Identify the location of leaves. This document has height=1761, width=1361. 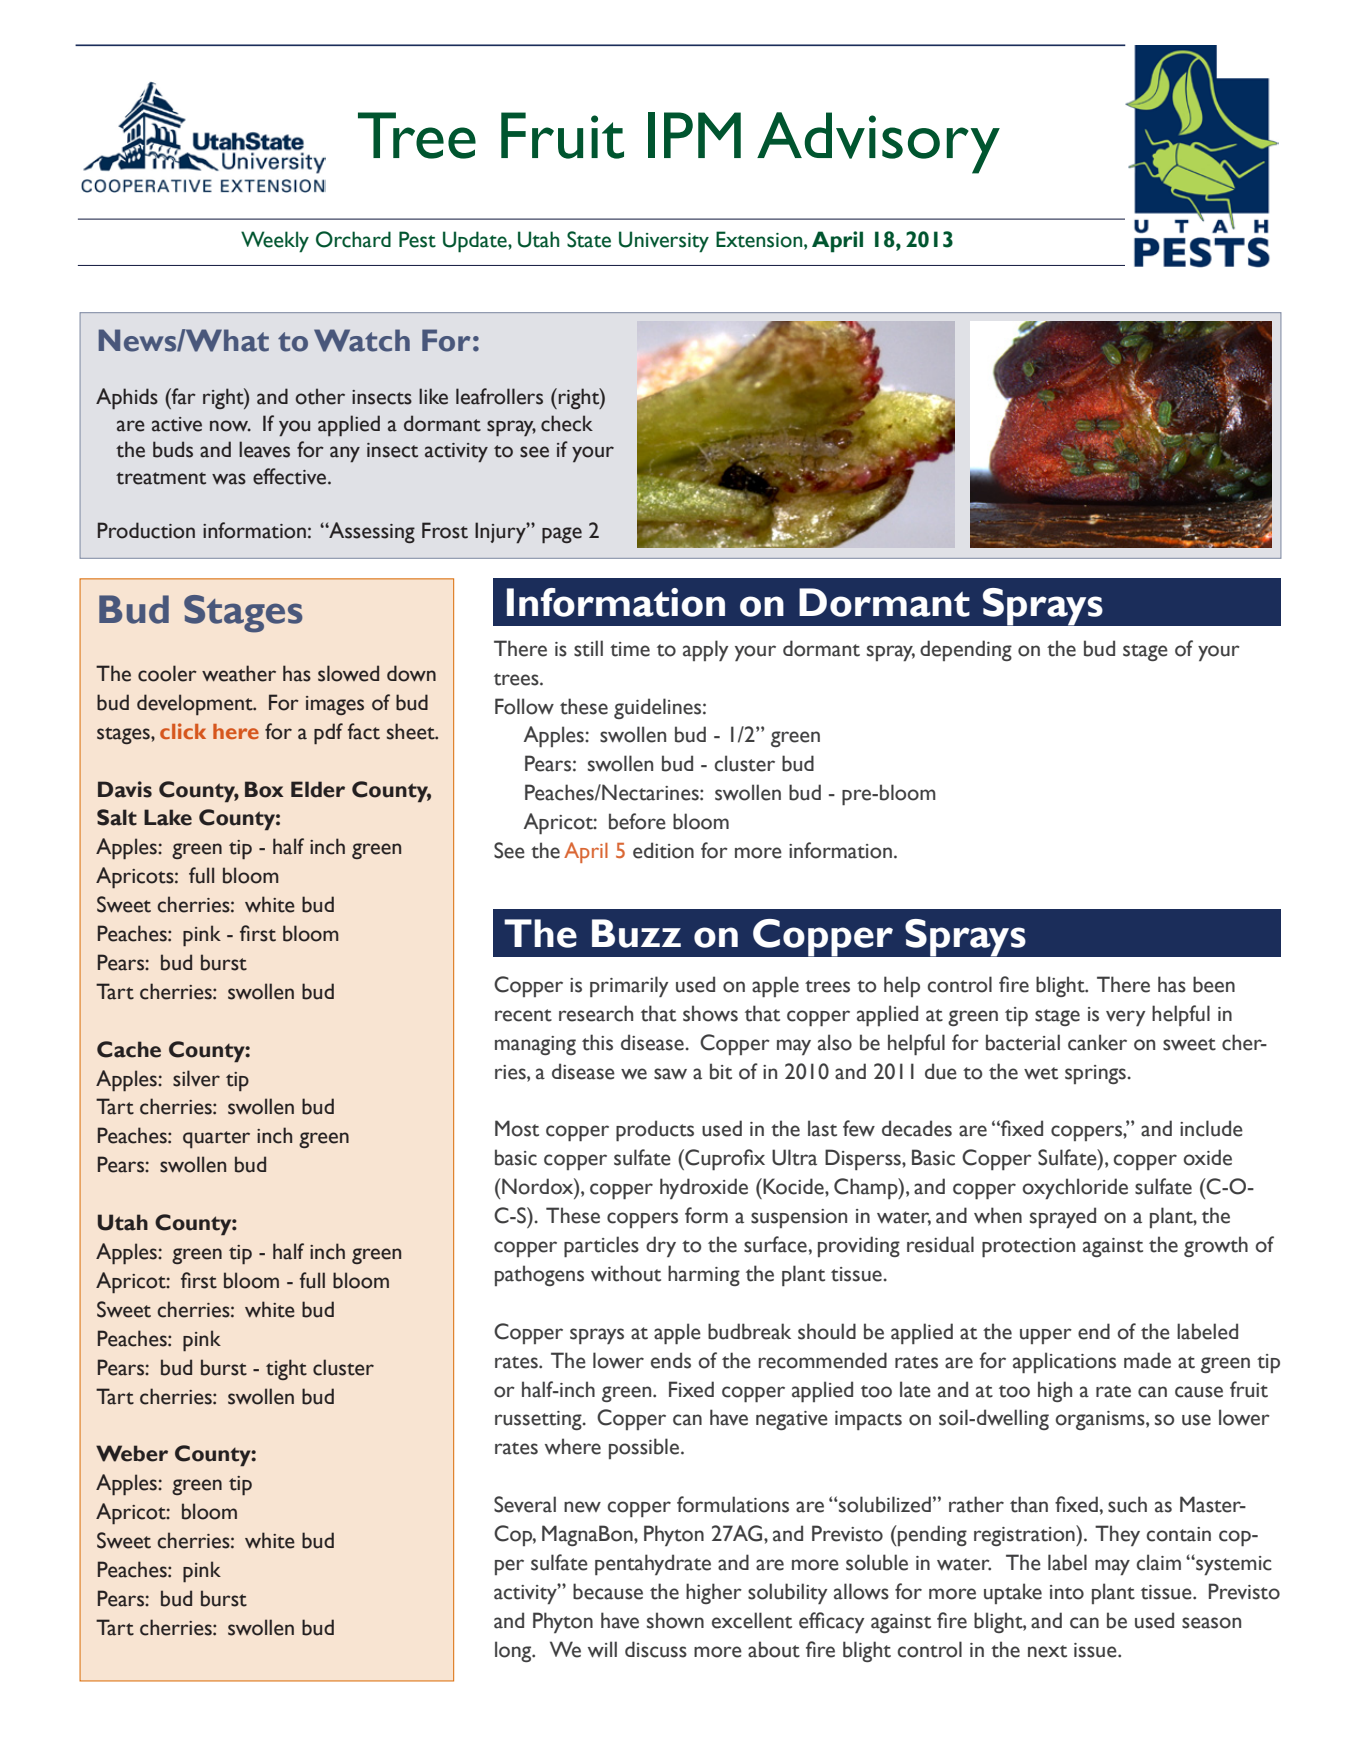
(264, 449).
